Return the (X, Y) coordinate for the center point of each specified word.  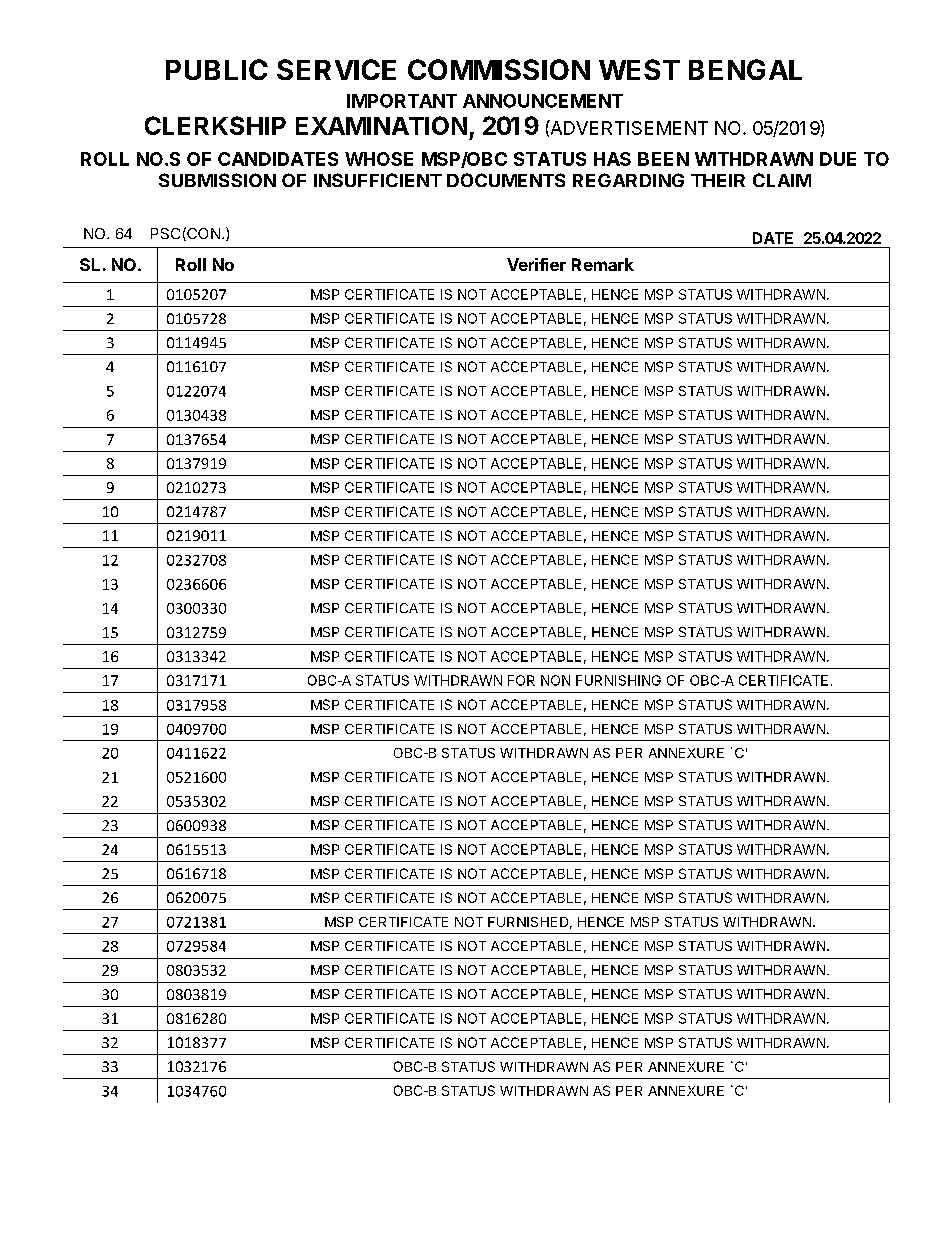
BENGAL (745, 69)
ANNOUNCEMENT (543, 101)
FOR (521, 680)
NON (555, 680)
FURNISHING (618, 680)
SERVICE (336, 69)
